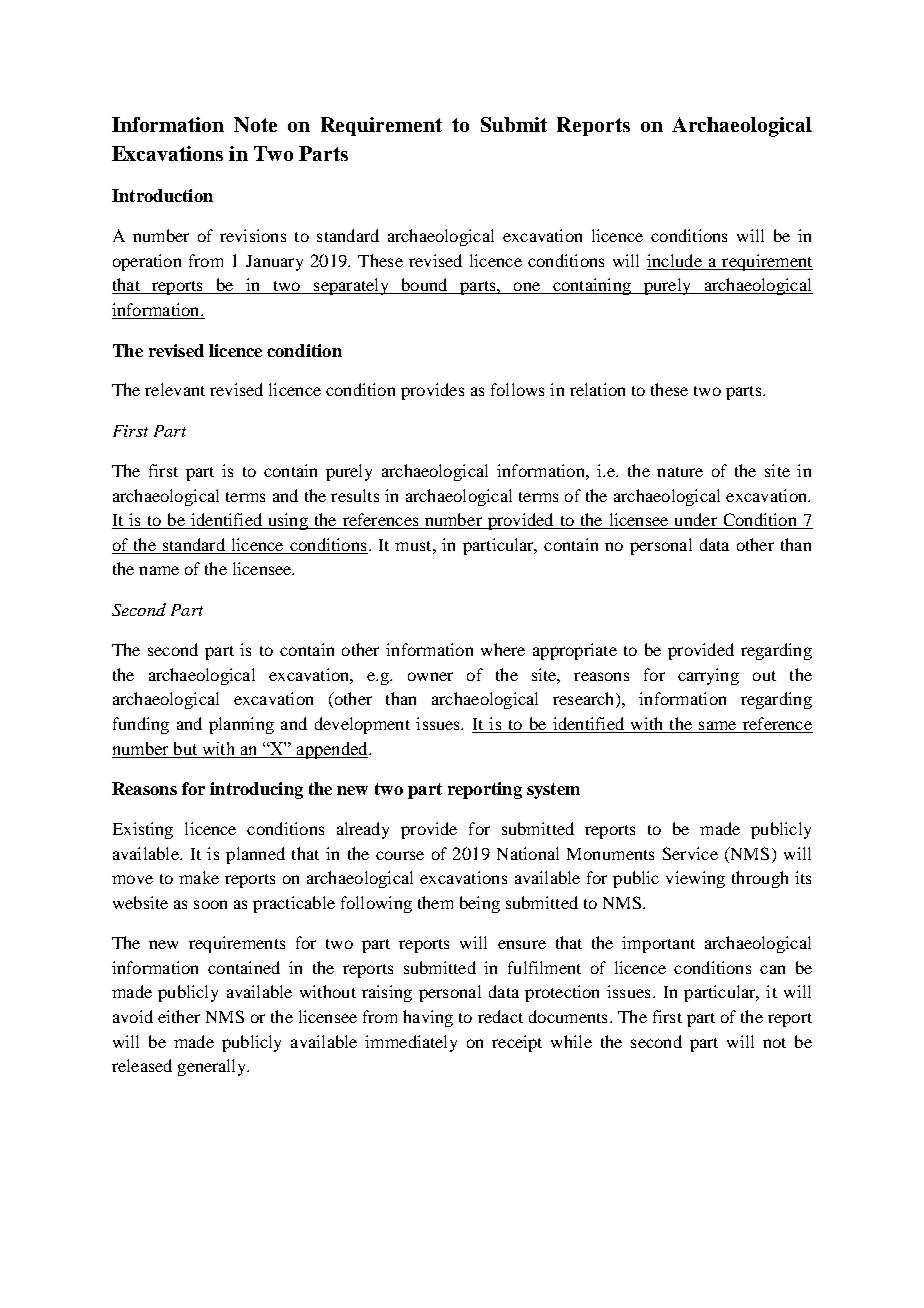 The image size is (924, 1308). What do you see at coordinates (528, 853) in the screenshot?
I see `National` at bounding box center [528, 853].
